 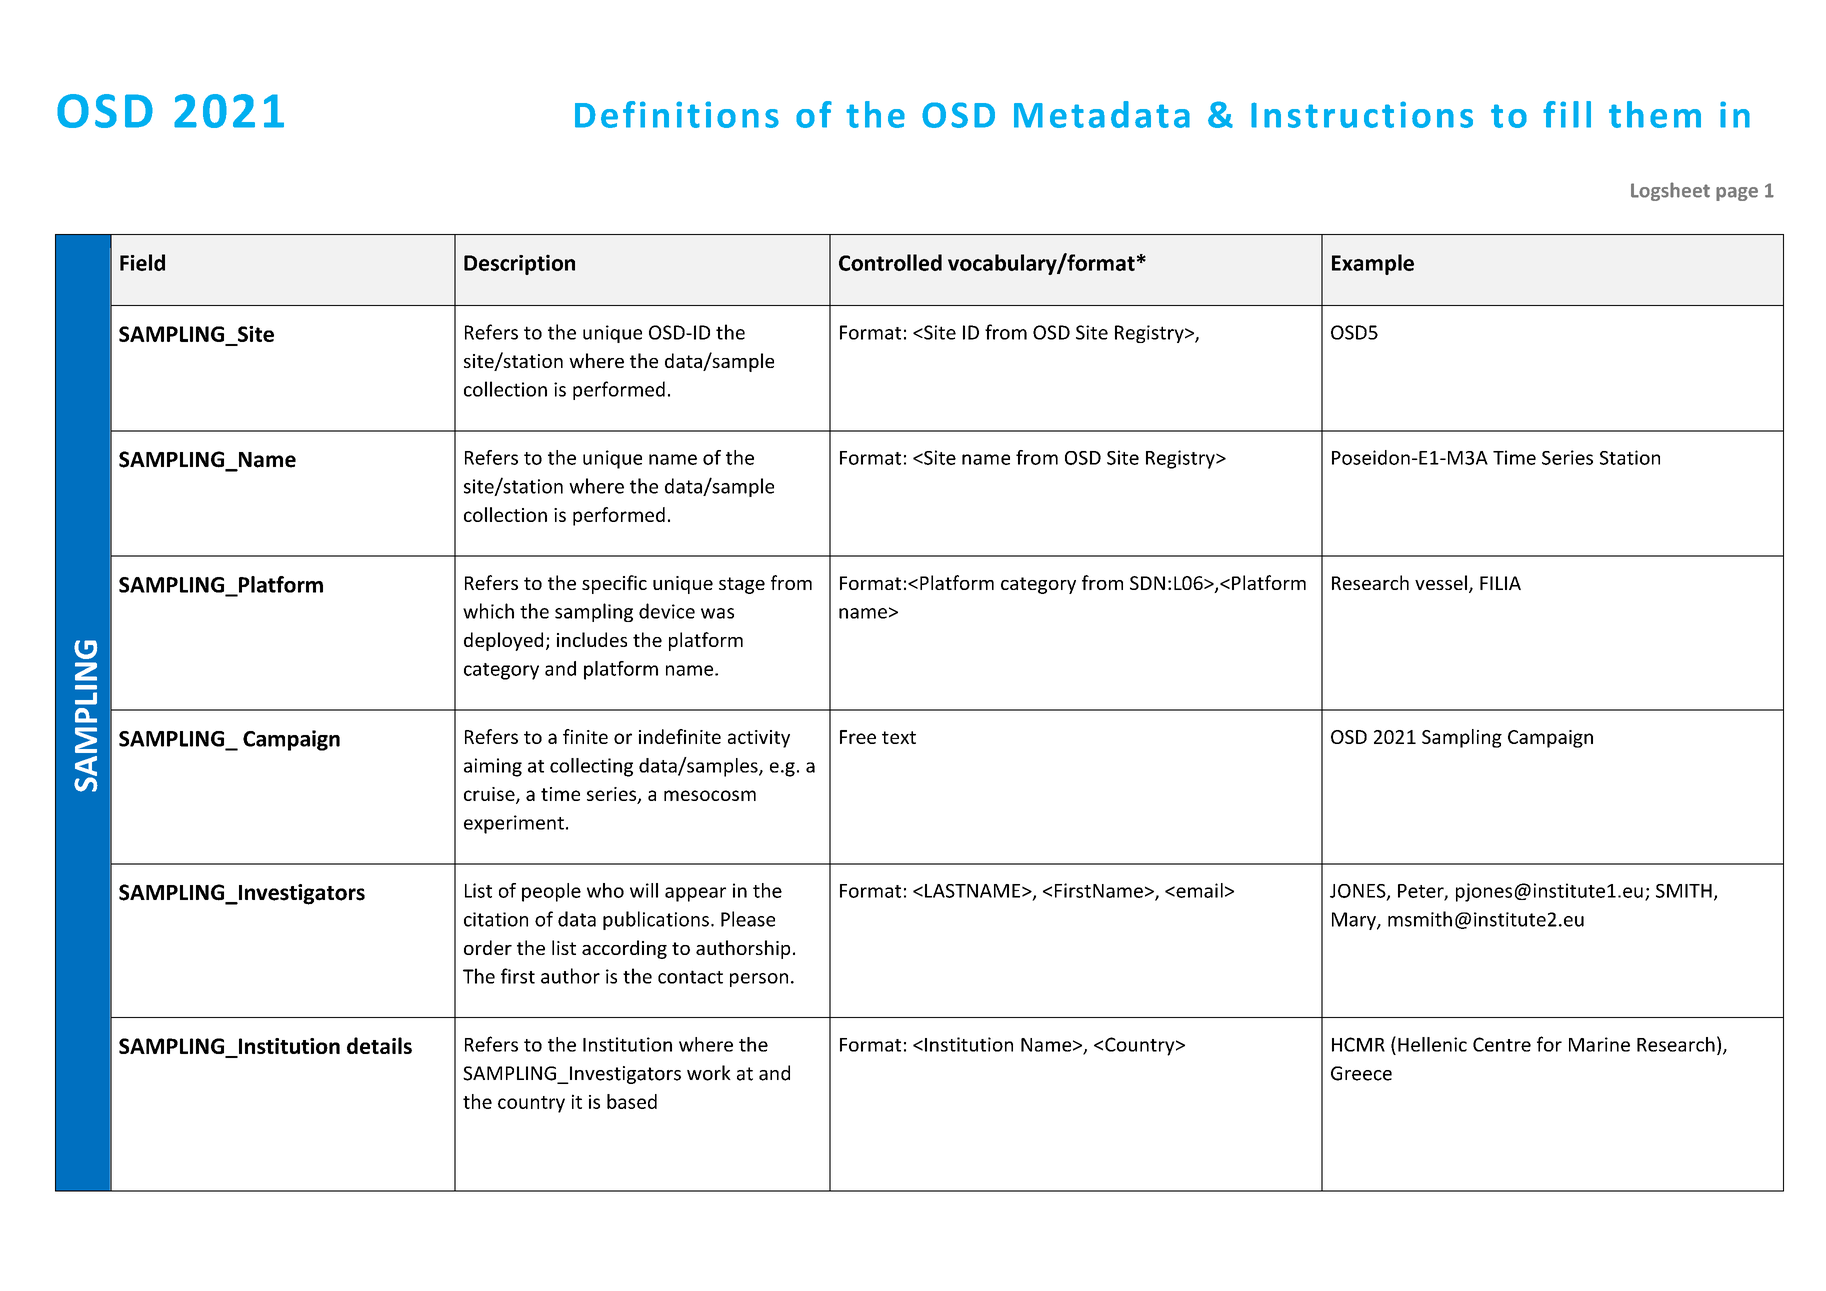 I want to click on page, so click(x=1737, y=194).
